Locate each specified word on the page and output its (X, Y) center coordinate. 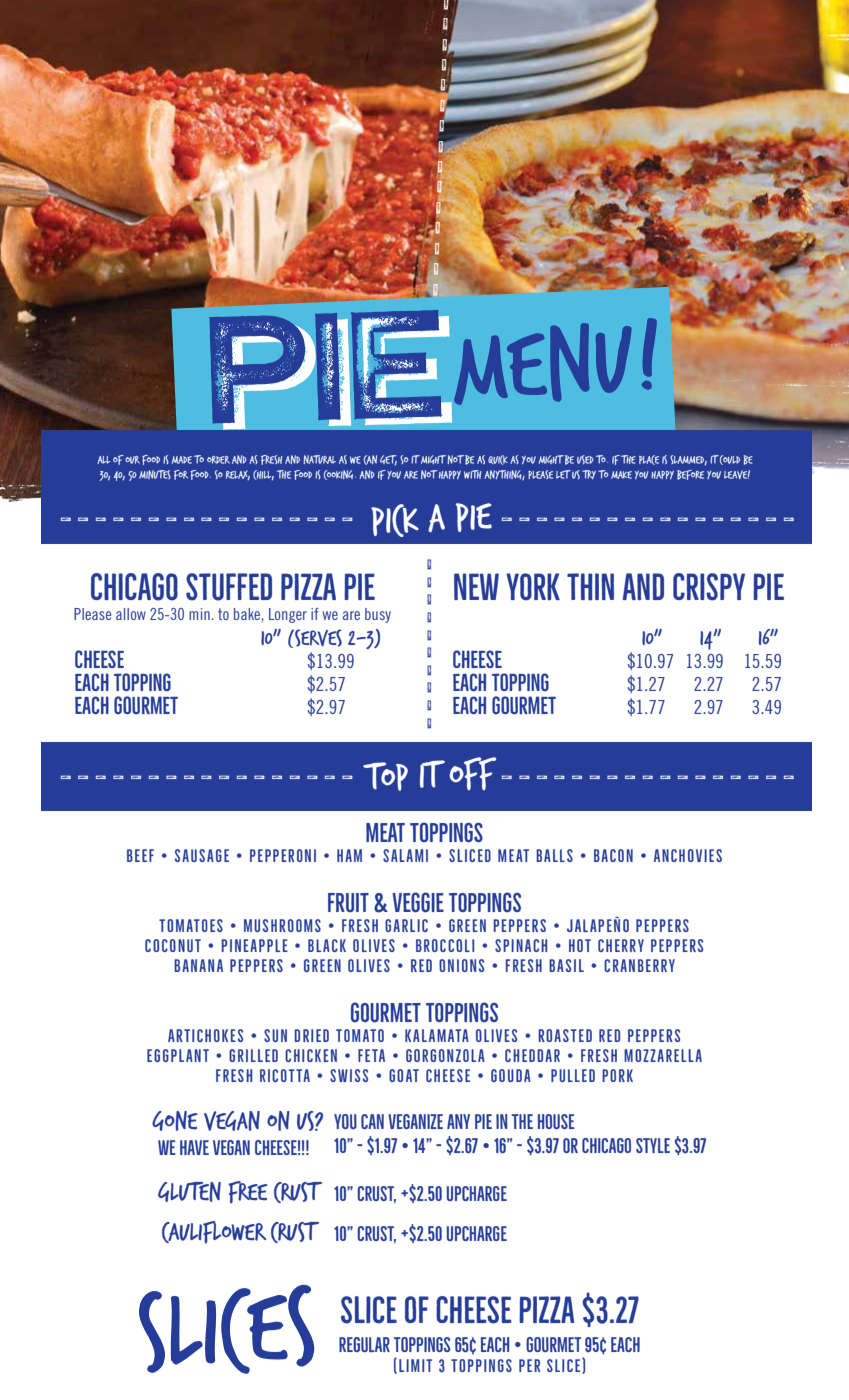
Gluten (189, 1192)
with (472, 474)
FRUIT (348, 903)
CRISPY (709, 587)
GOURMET (386, 1012)
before (690, 475)
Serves (317, 638)
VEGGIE (418, 902)
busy (378, 615)
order (218, 460)
